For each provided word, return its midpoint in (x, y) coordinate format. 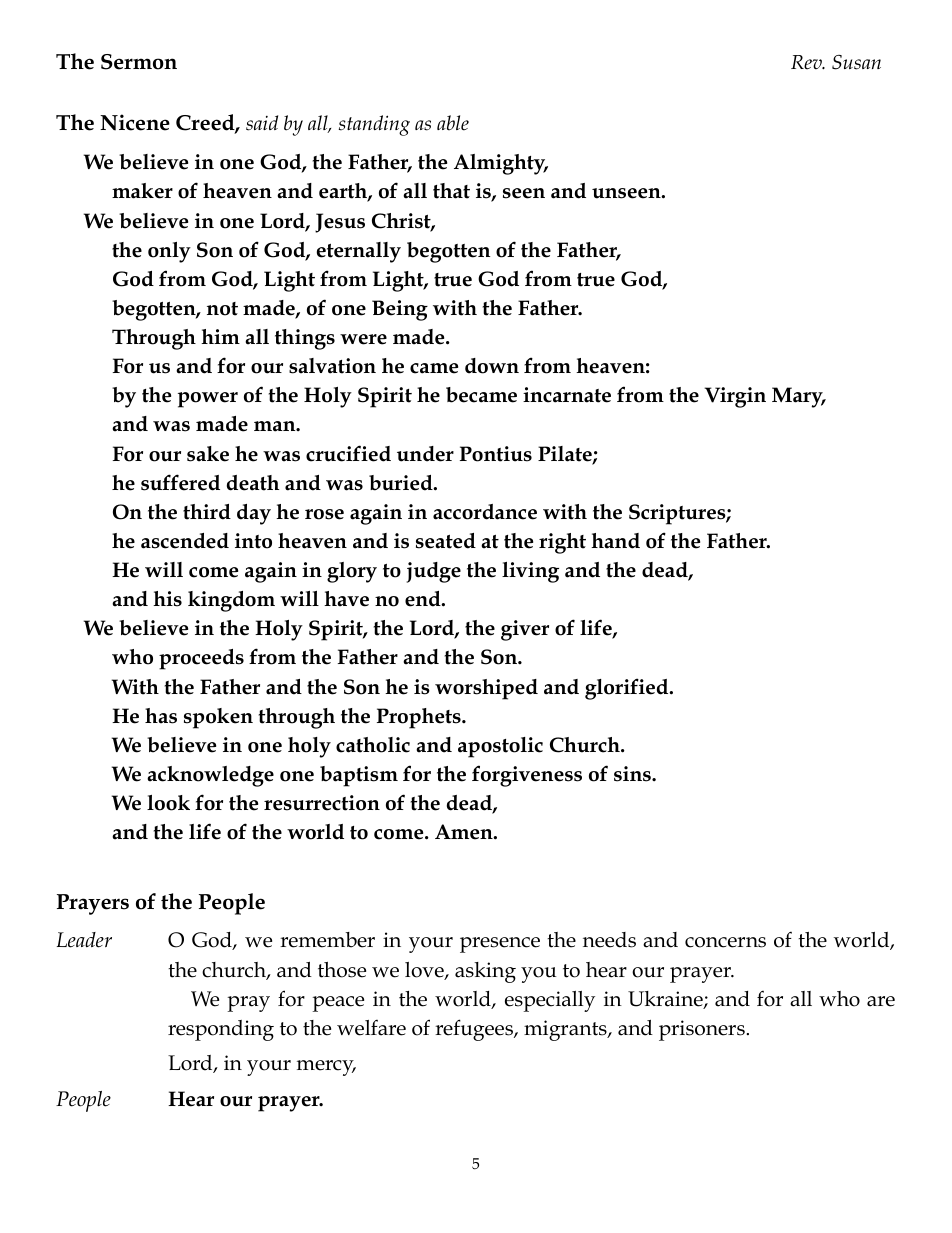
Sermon (139, 62)
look (168, 803)
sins (633, 774)
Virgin (735, 397)
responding (221, 1030)
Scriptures (678, 514)
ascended (185, 541)
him (220, 336)
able (453, 123)
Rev (807, 62)
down (492, 366)
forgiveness (527, 776)
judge (434, 572)
